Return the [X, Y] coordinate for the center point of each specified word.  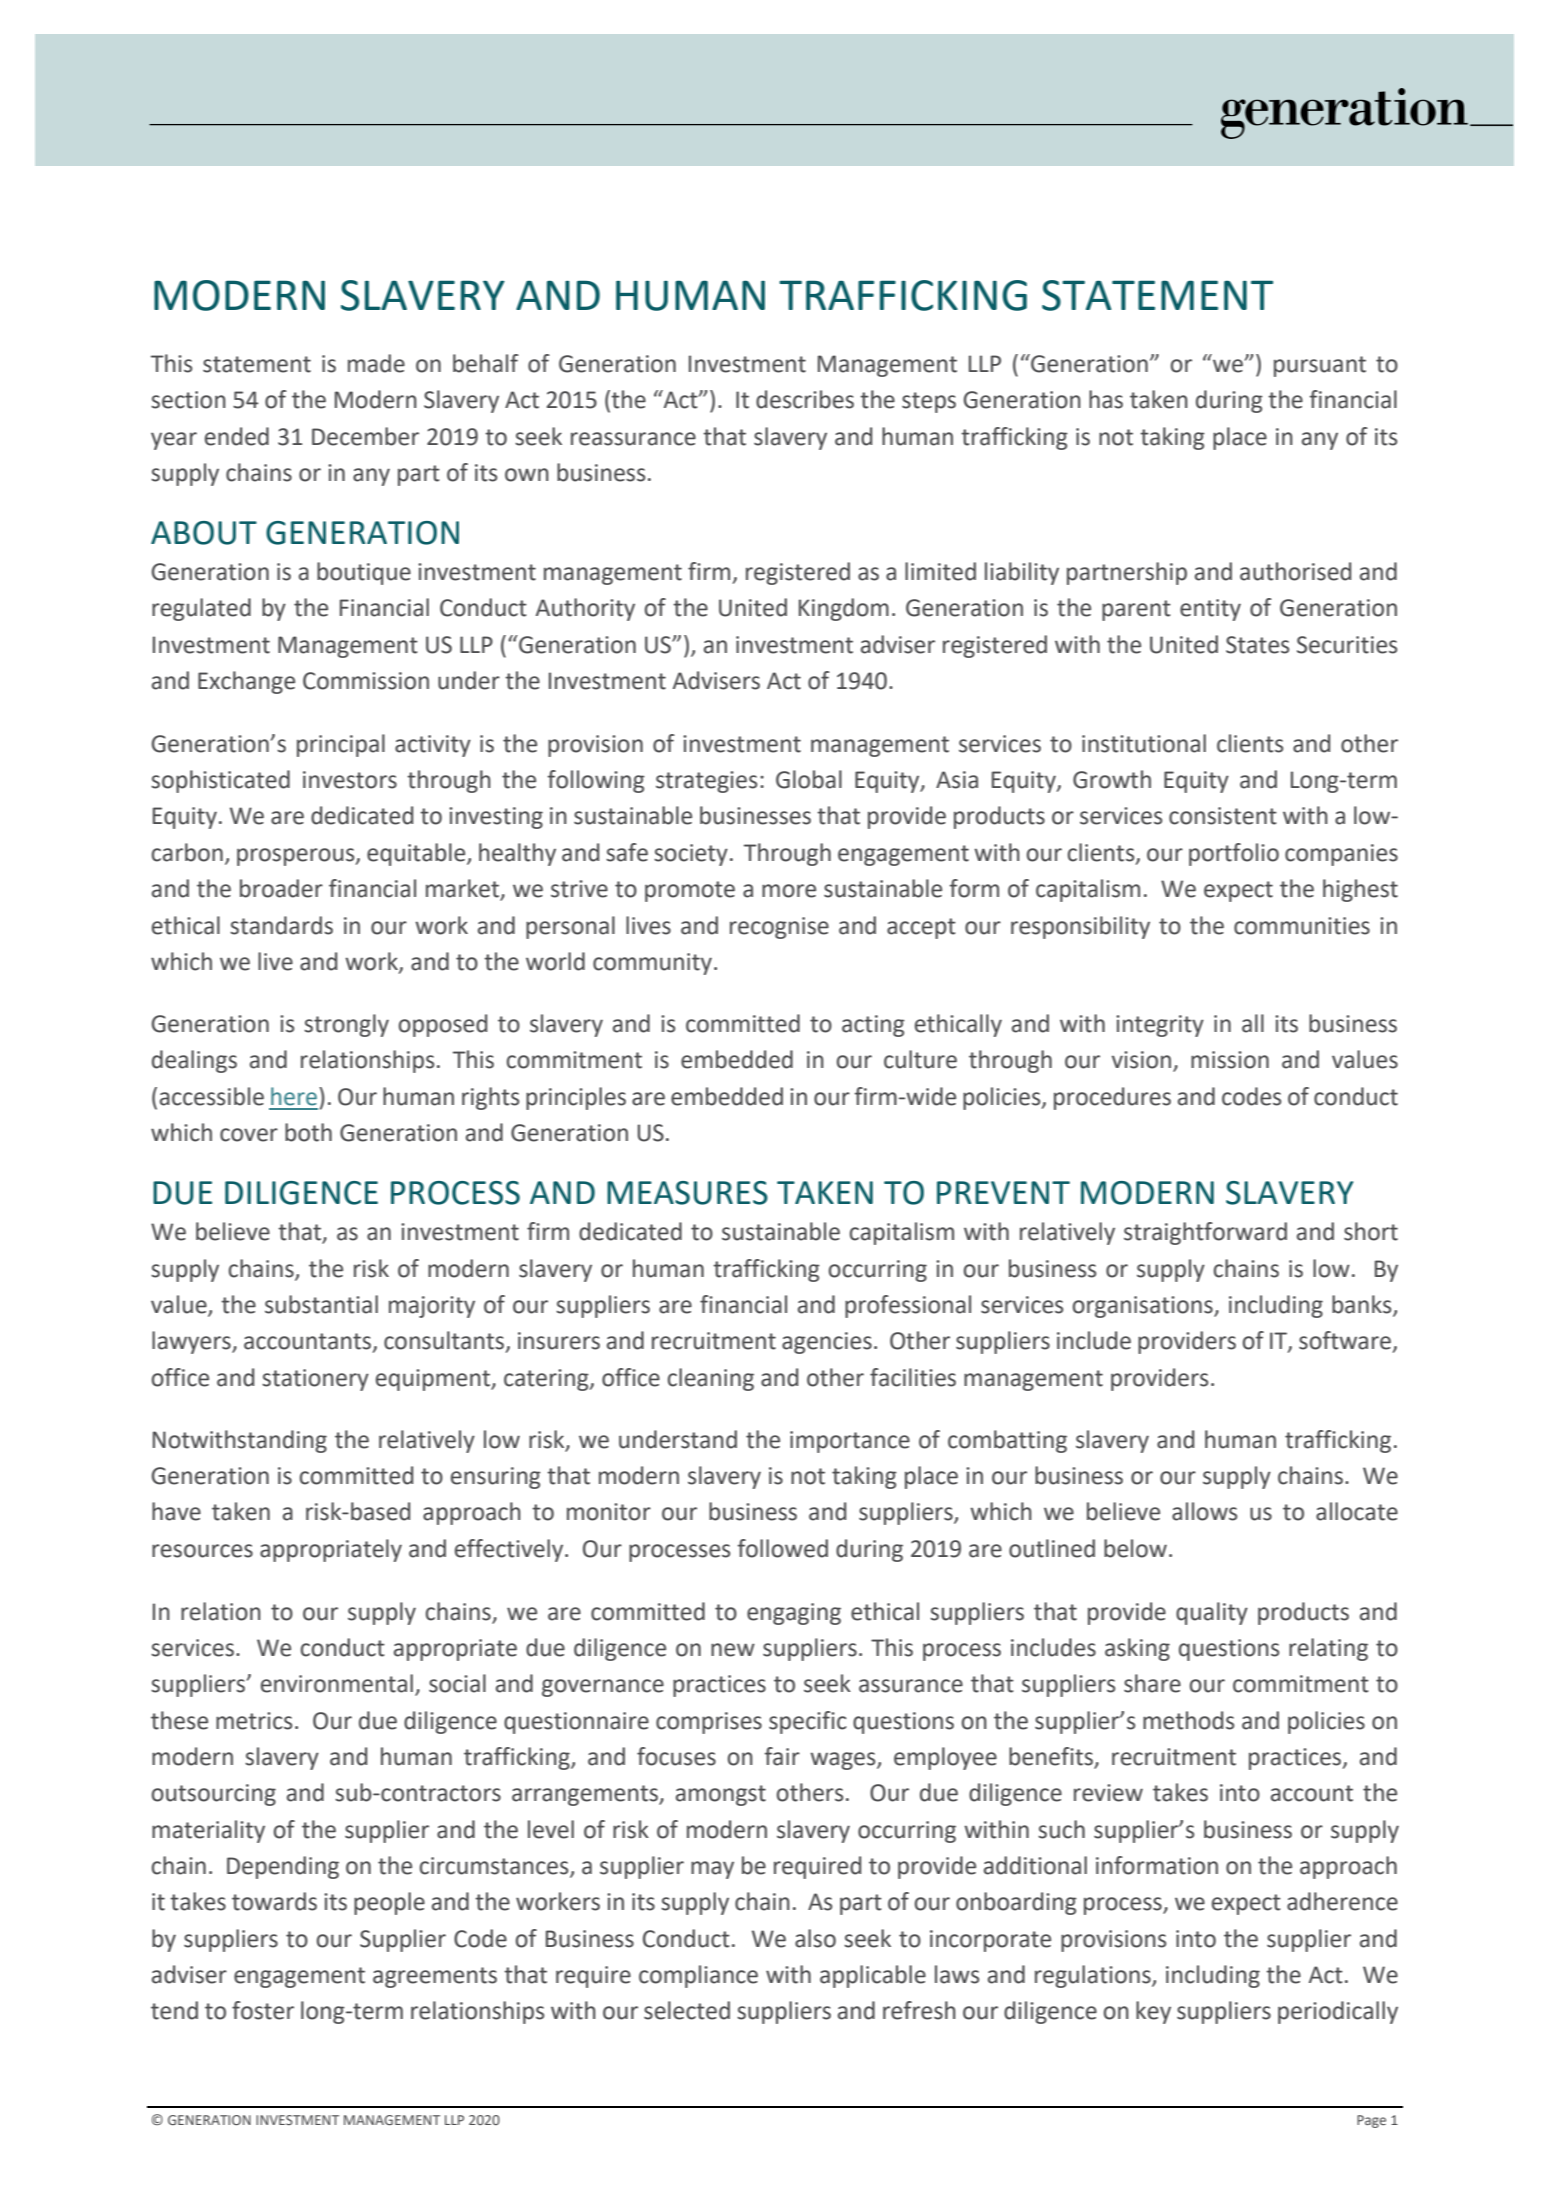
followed [783, 1548]
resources [202, 1551]
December [365, 436]
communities [1302, 926]
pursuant [1320, 366]
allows [1204, 1511]
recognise [779, 928]
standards [281, 925]
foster [263, 2010]
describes [805, 399]
